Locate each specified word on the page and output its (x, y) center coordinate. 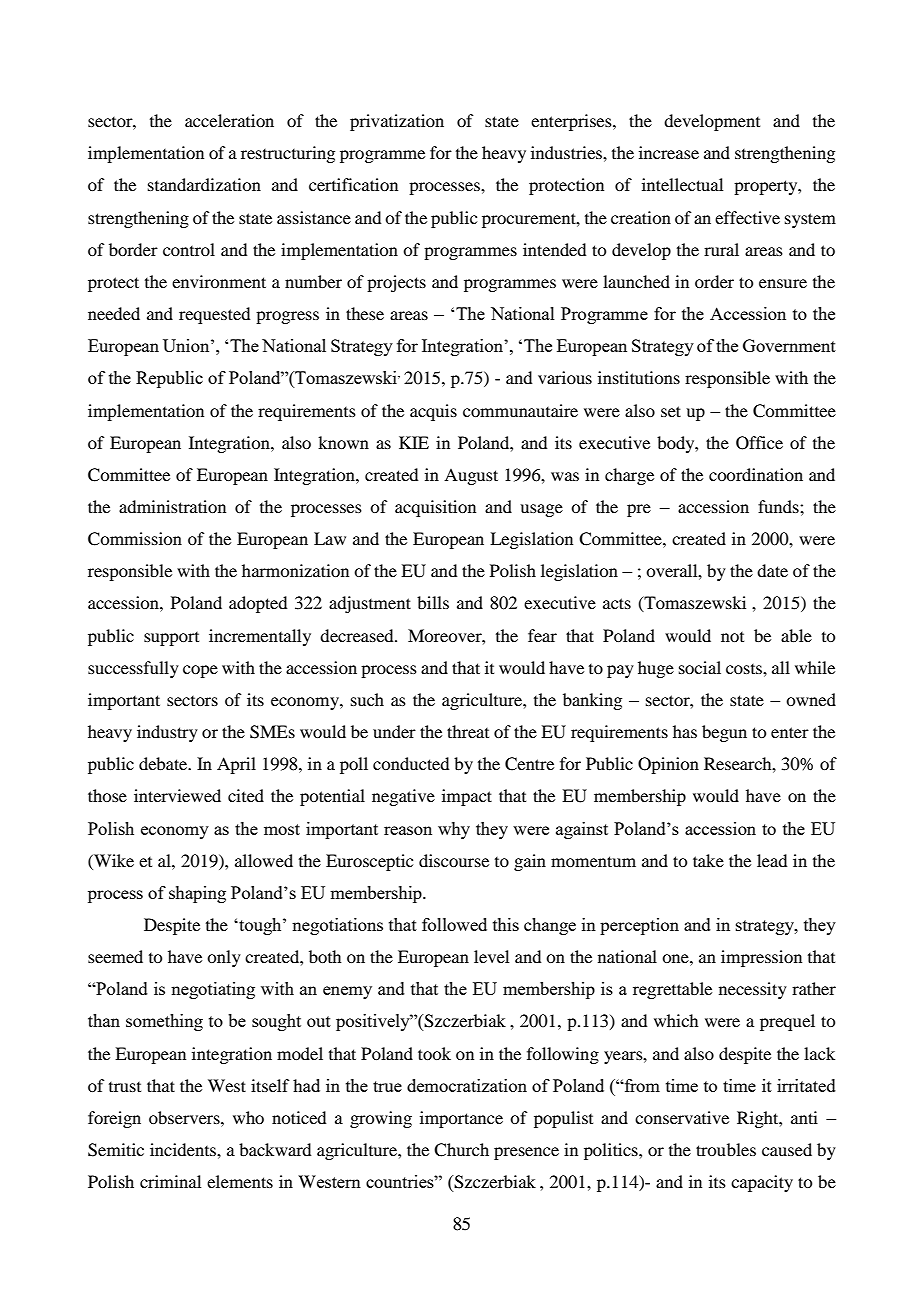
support (171, 639)
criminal (170, 1181)
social (700, 667)
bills (433, 602)
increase (669, 152)
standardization (204, 184)
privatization (397, 122)
